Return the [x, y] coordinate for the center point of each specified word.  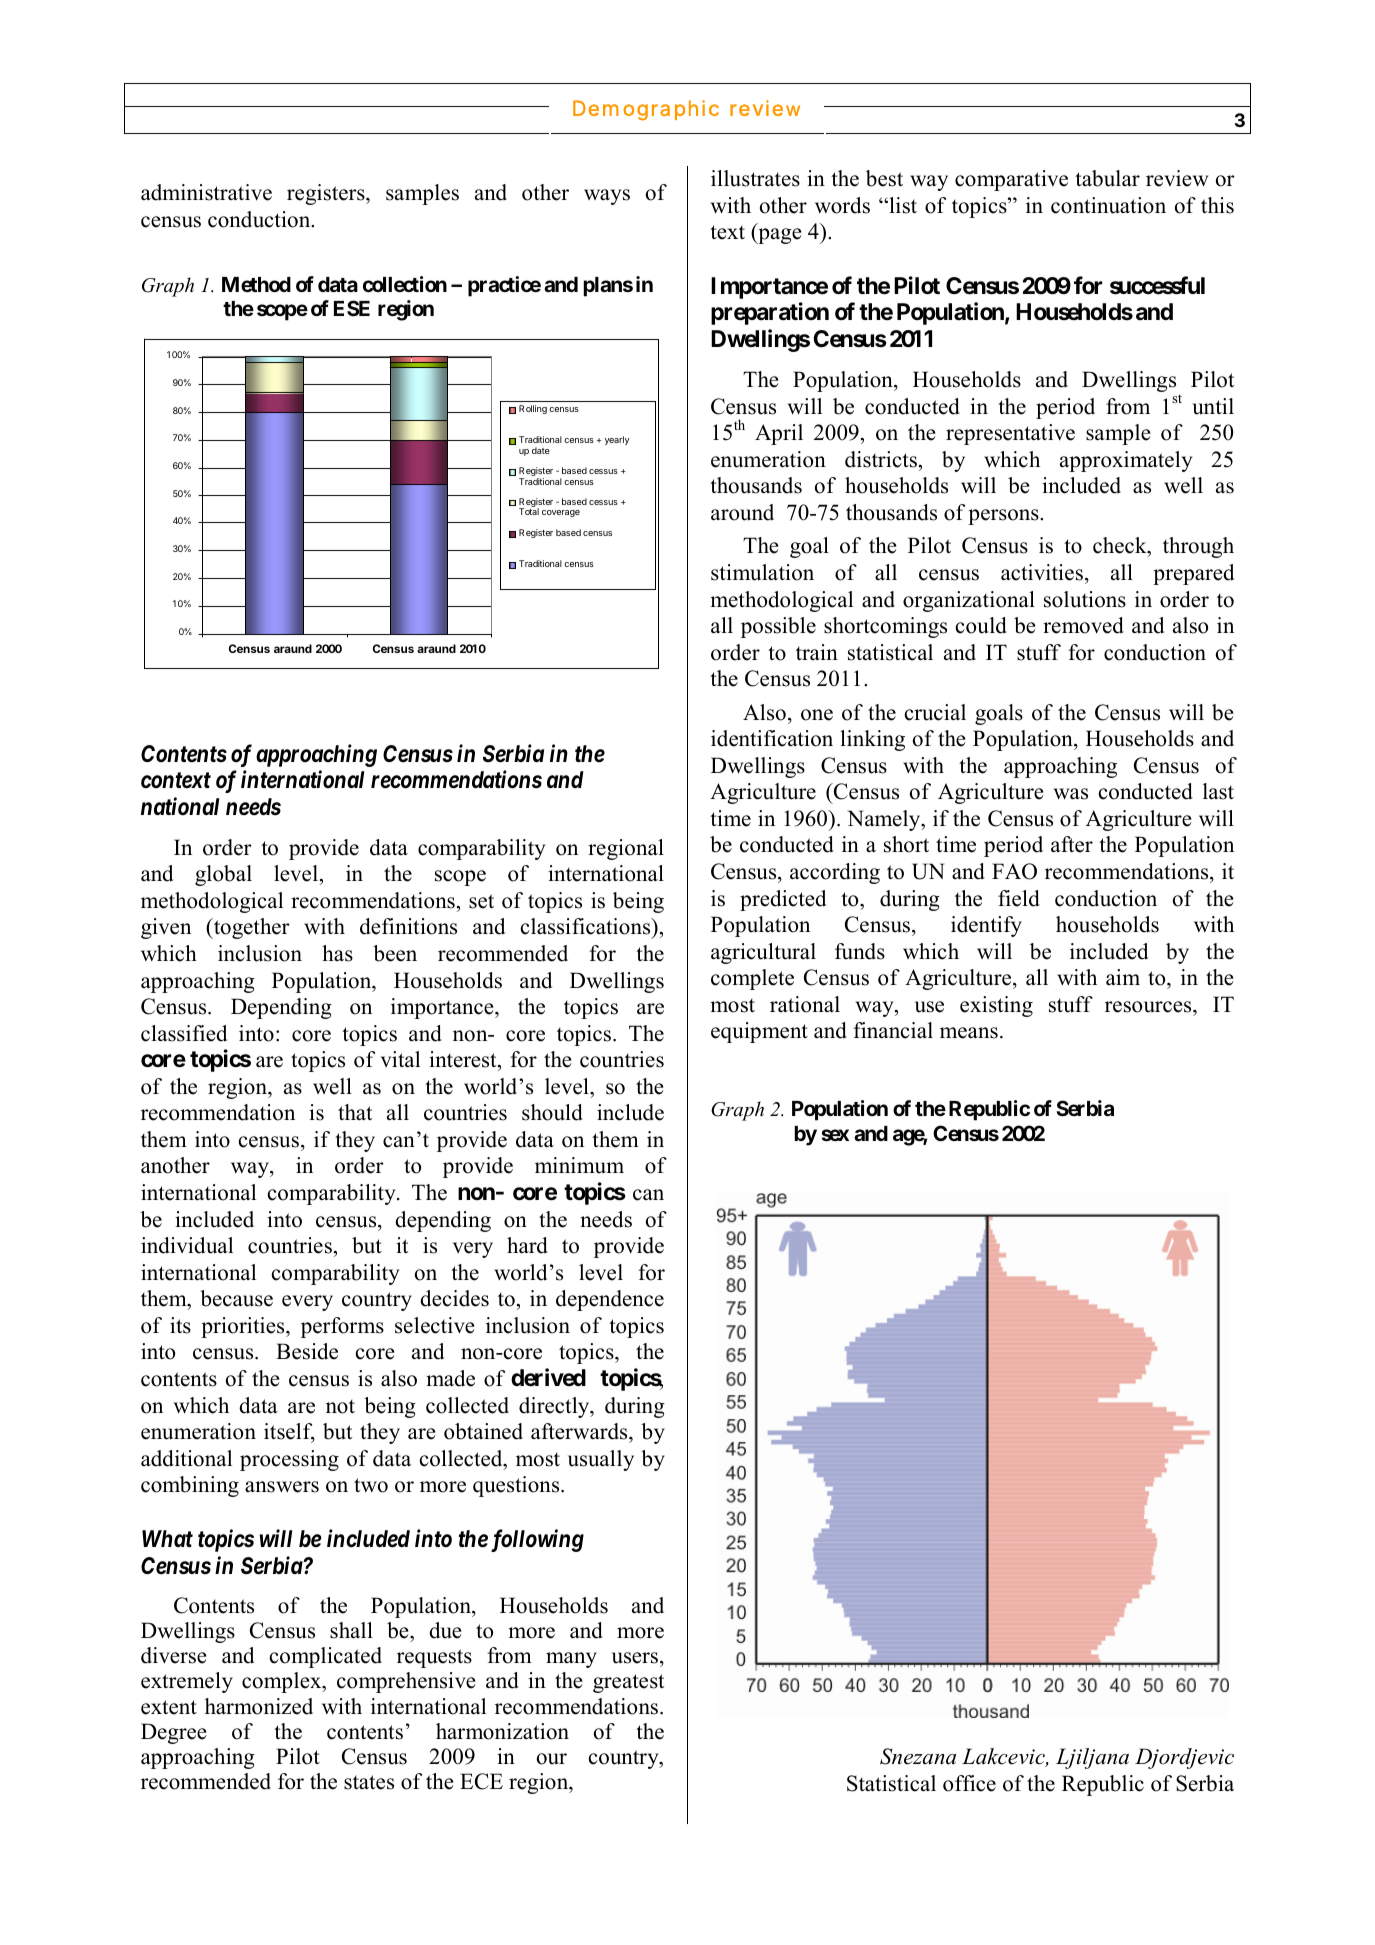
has [337, 953]
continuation [1108, 205]
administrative [206, 192]
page [778, 236]
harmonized [259, 1706]
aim [1123, 977]
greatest [628, 1683]
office [969, 1783]
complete [752, 979]
